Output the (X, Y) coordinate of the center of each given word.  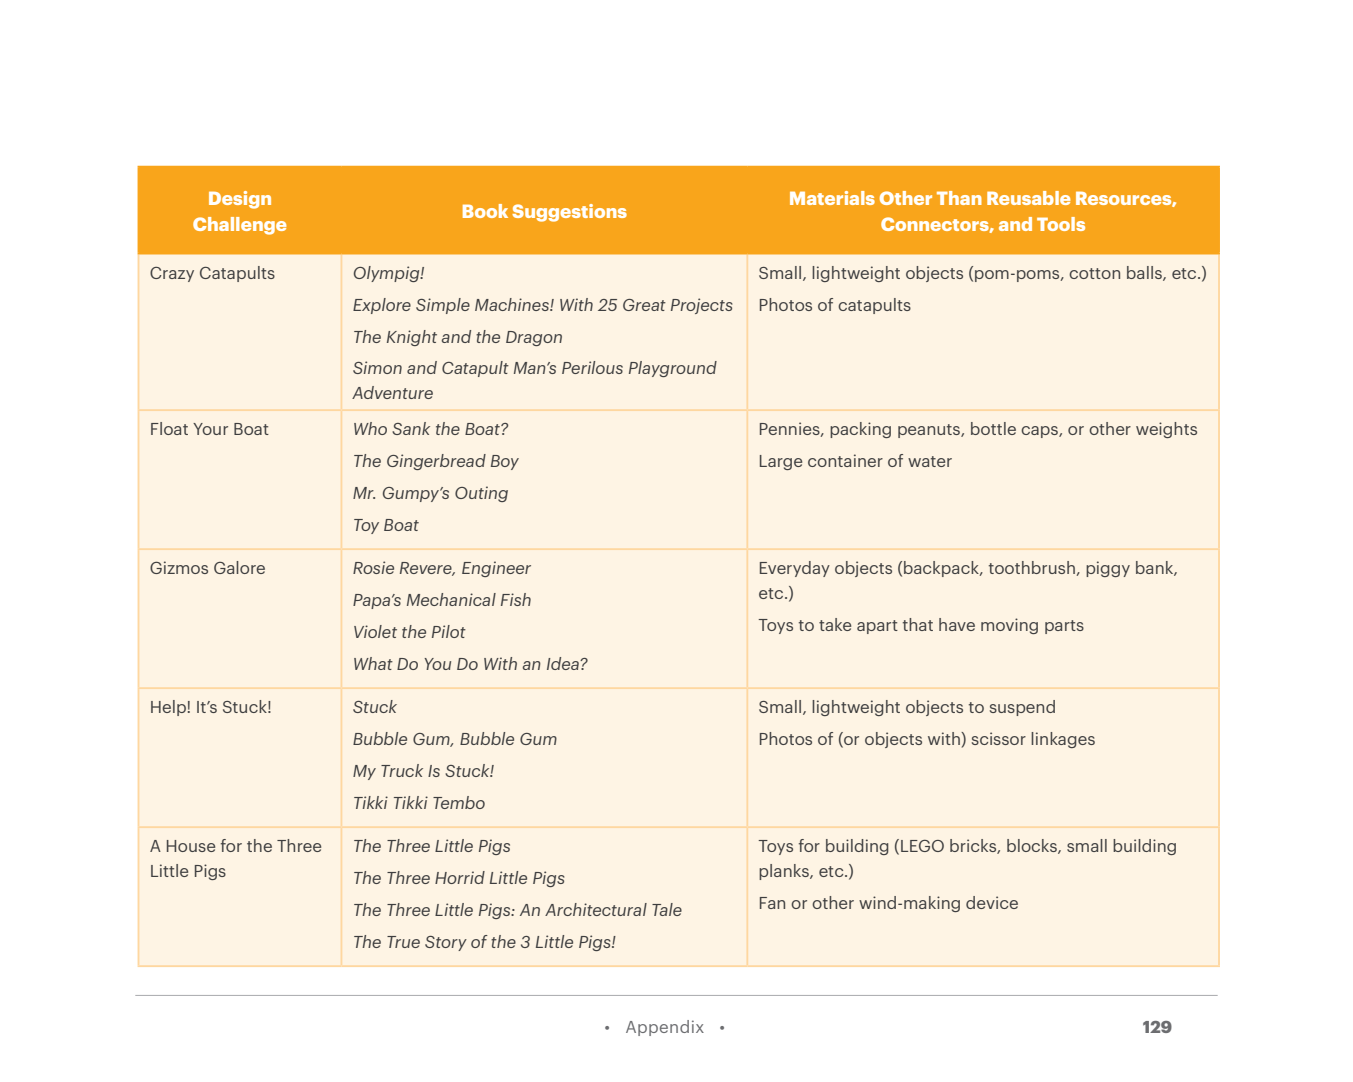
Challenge (239, 226)
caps (1040, 432)
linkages (1063, 740)
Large (781, 462)
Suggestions (569, 213)
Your (210, 429)
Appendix (665, 1028)
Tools (1061, 224)
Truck (402, 770)
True (403, 942)
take (835, 624)
